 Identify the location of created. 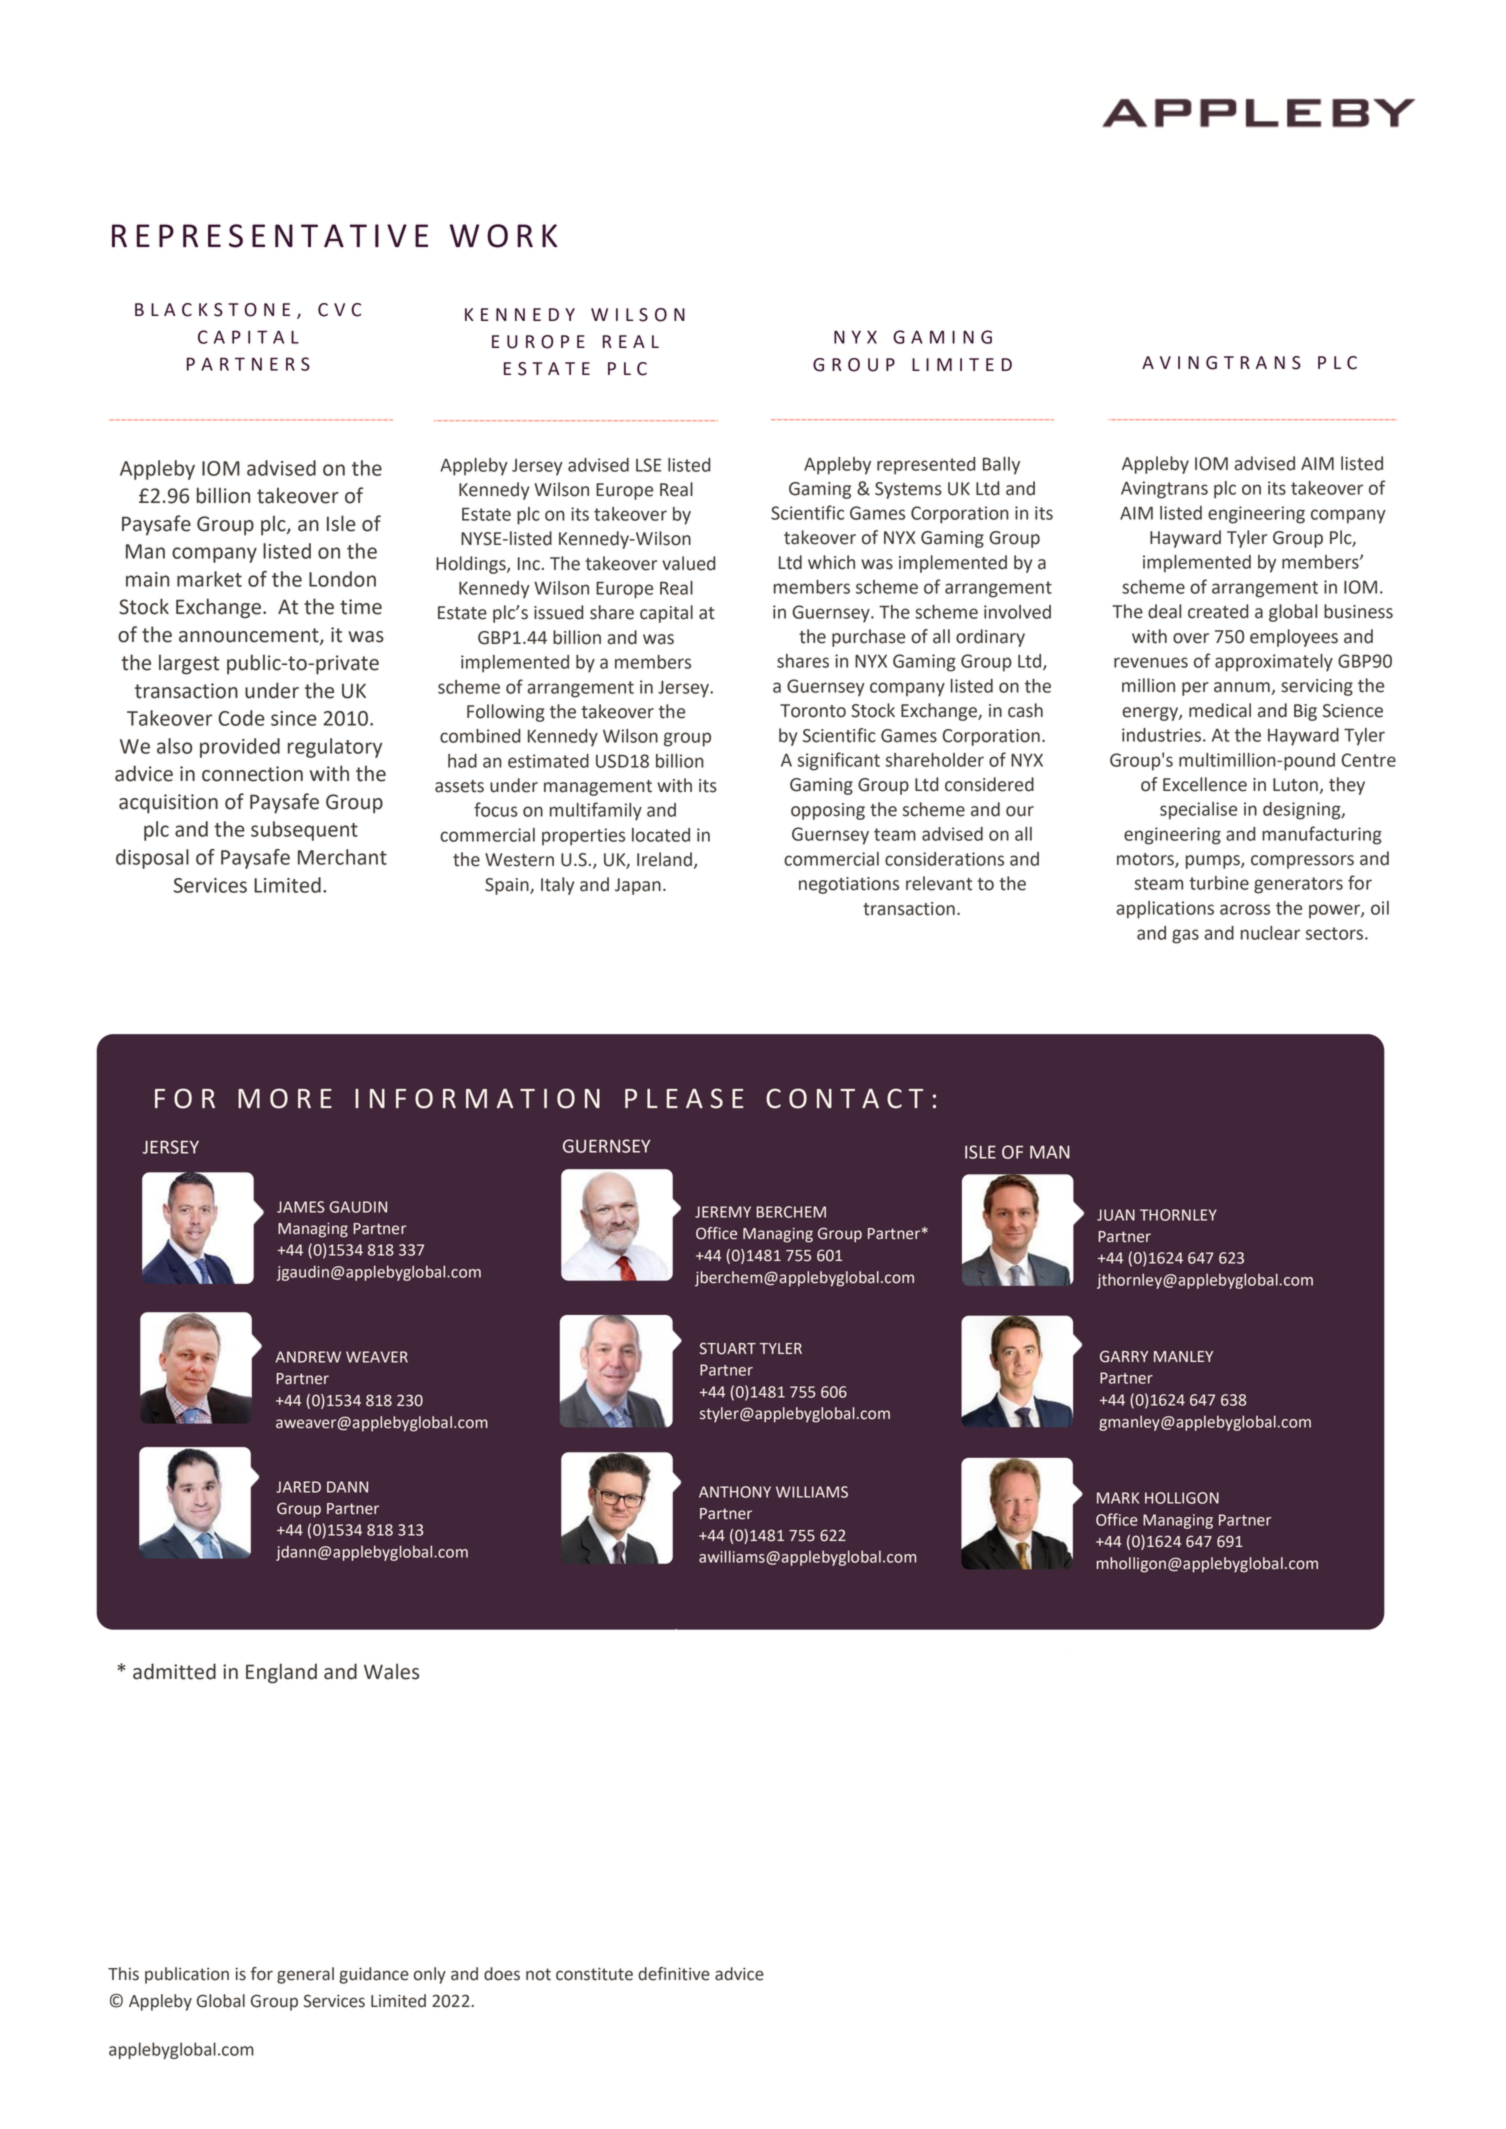
(1218, 611).
